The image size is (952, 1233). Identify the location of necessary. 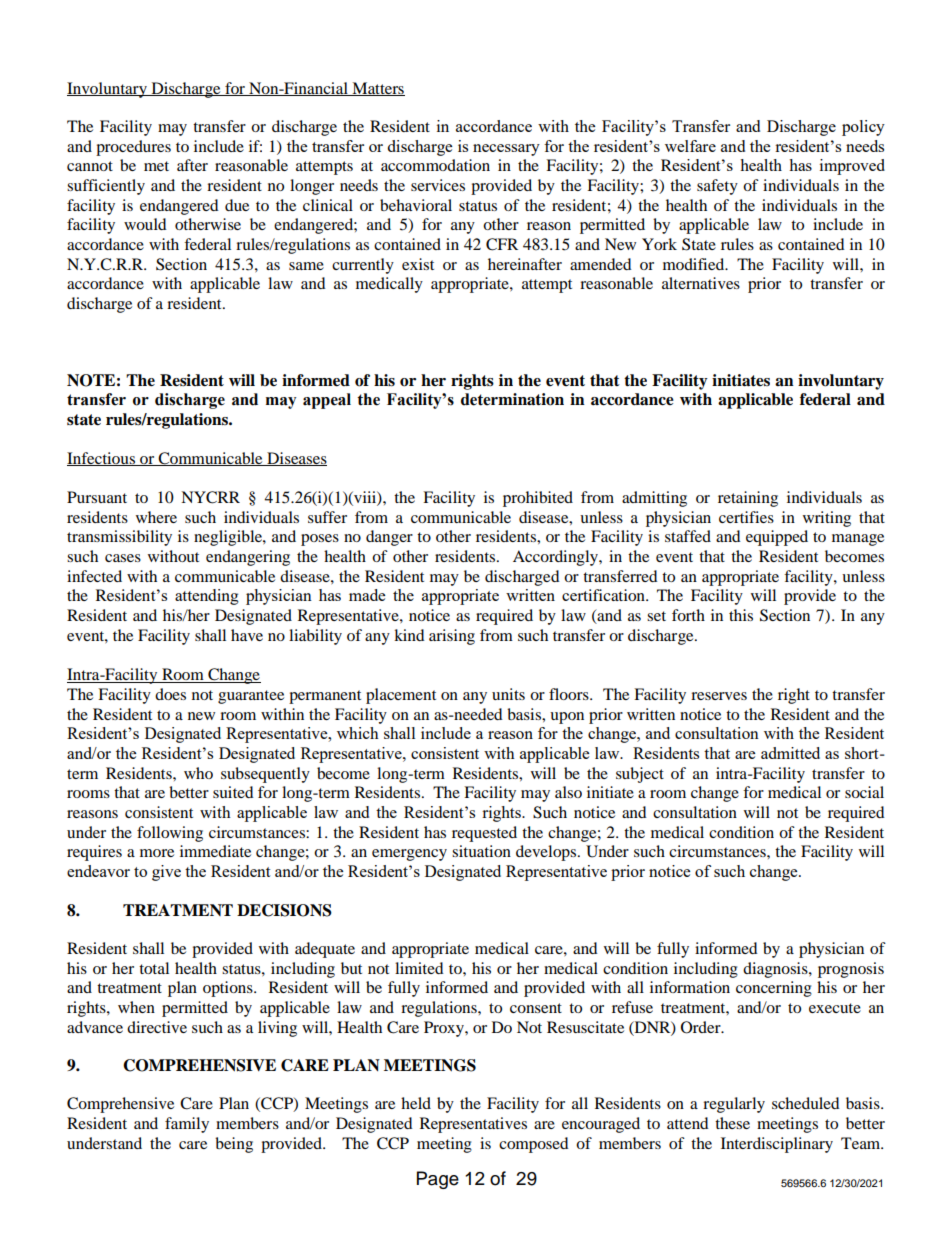
(506, 150).
